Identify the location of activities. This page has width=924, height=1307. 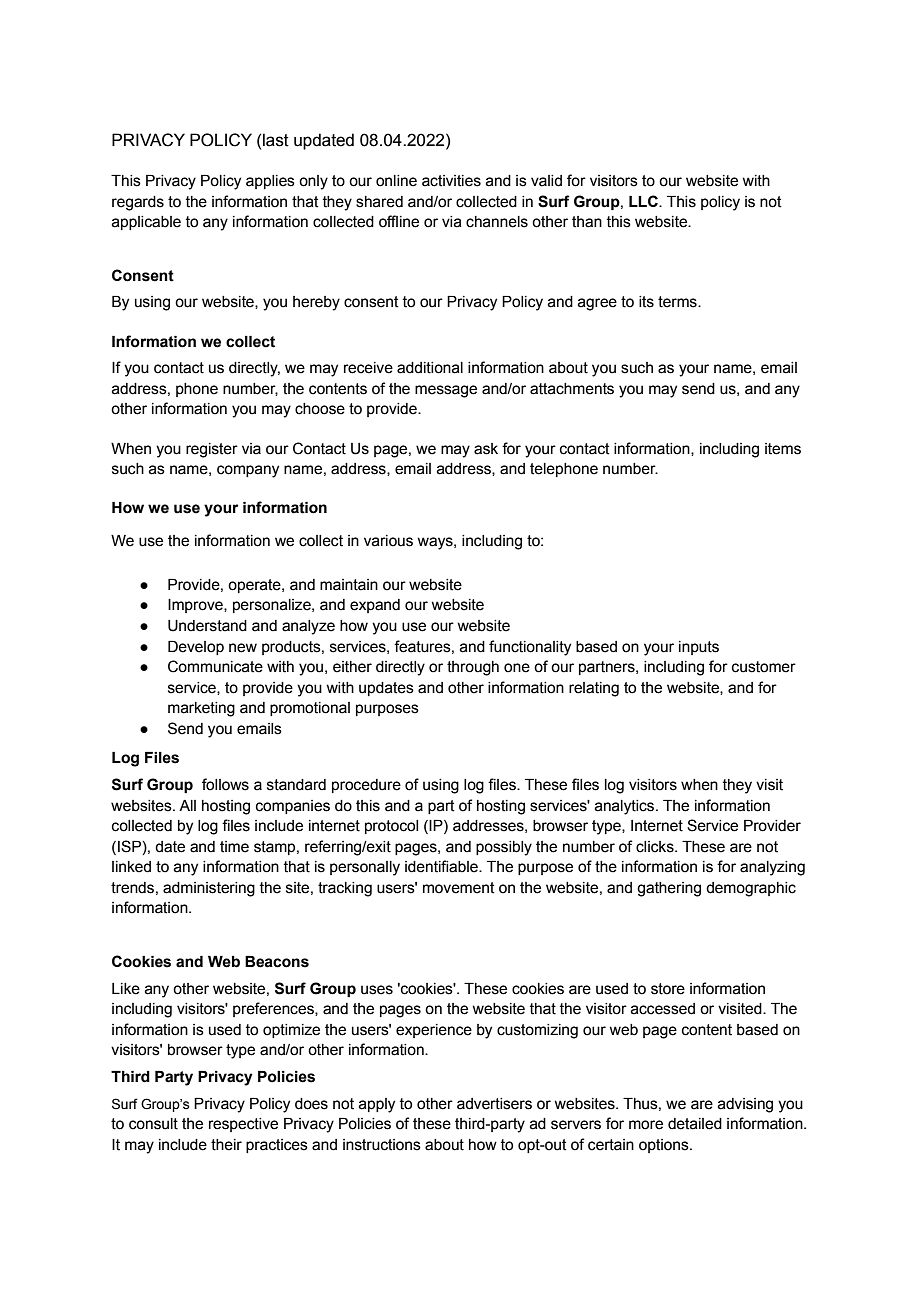
(451, 181).
